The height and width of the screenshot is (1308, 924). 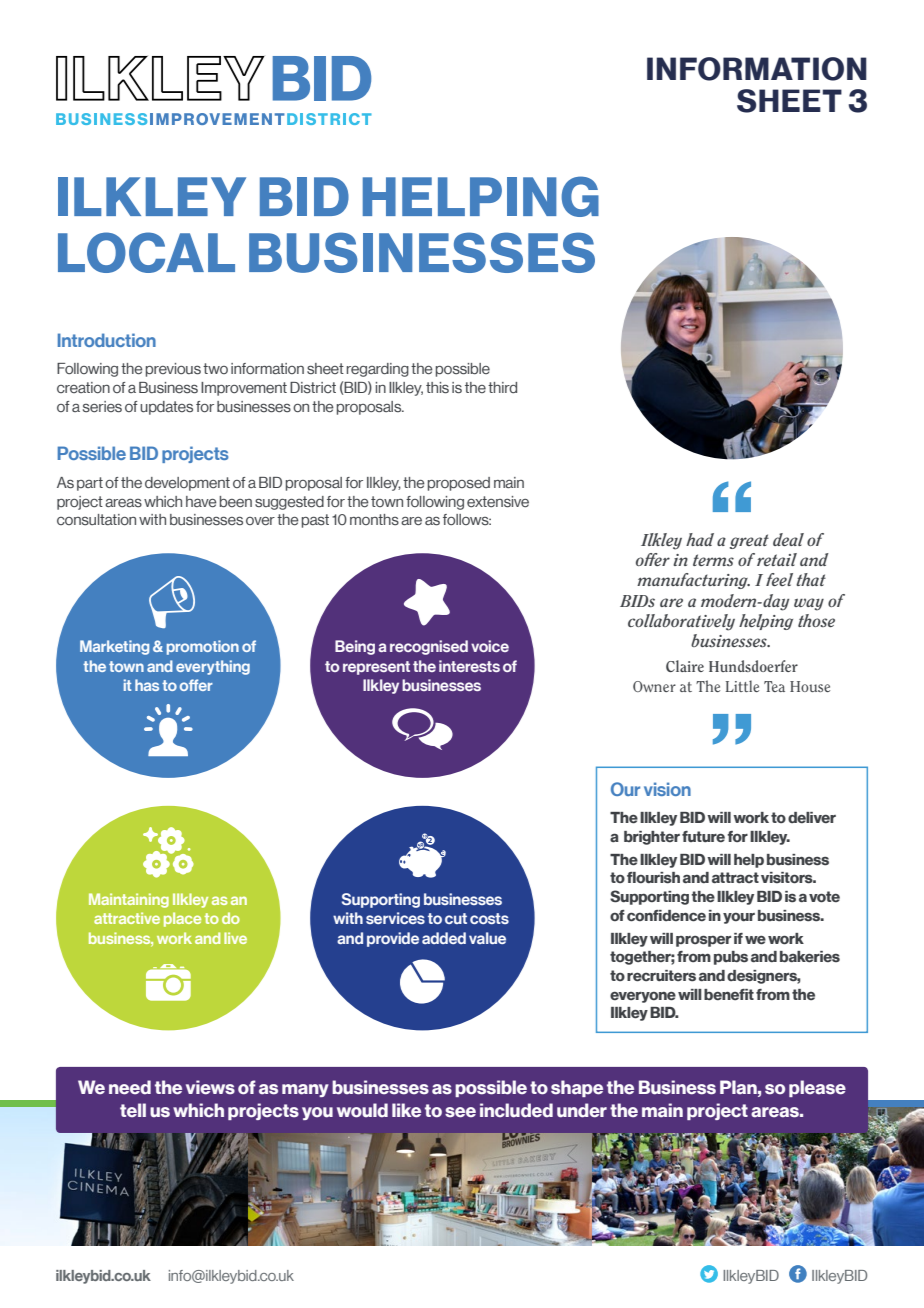 What do you see at coordinates (502, 387) in the screenshot?
I see `third` at bounding box center [502, 387].
